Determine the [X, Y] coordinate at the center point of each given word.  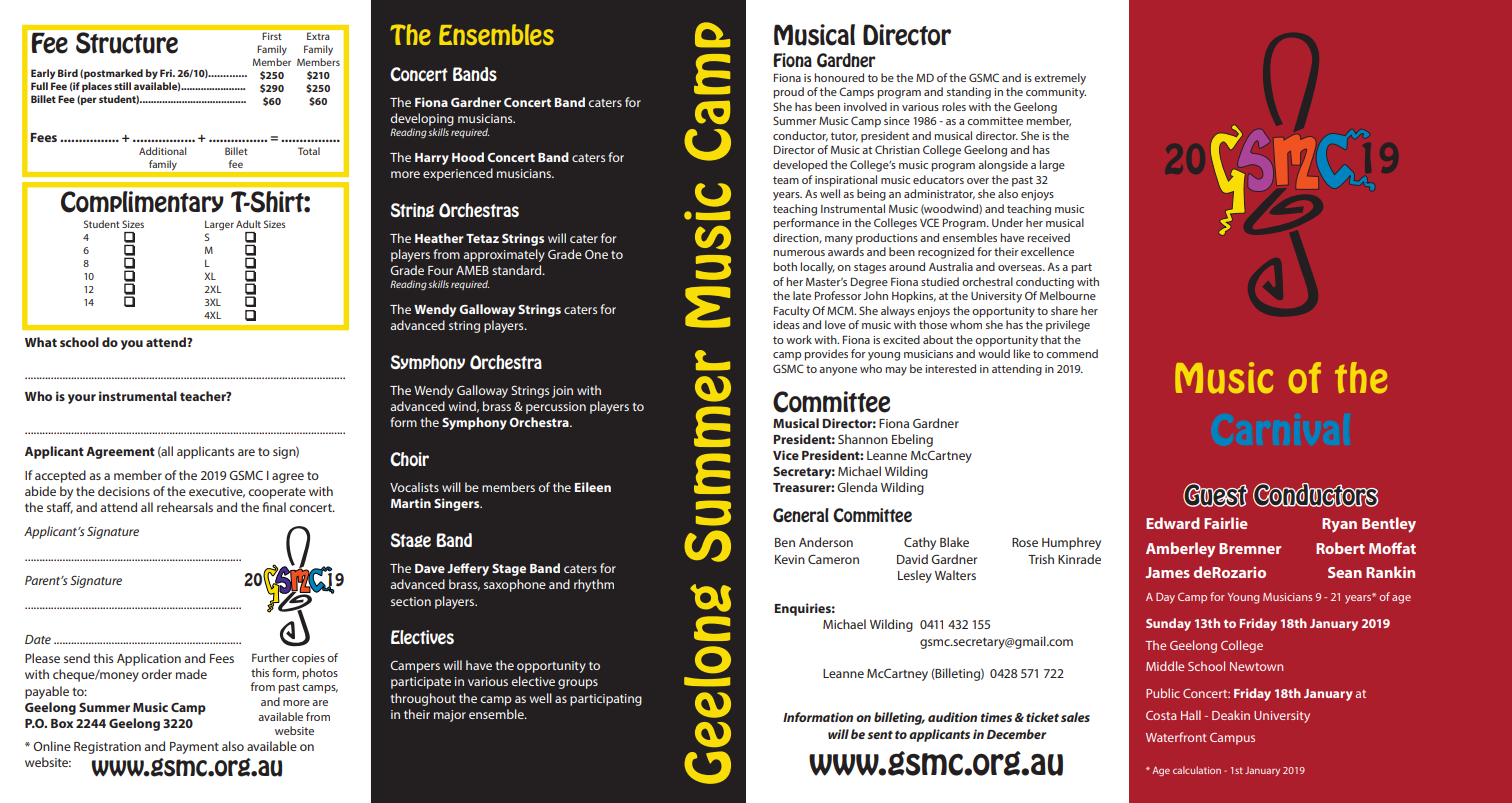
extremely [1060, 79]
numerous [799, 253]
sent [880, 735]
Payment [194, 748]
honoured [839, 77]
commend [1072, 353]
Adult [248, 224]
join [562, 392]
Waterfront [1176, 737]
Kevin [790, 559]
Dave [430, 568]
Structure [127, 42]
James [1167, 572]
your [82, 399]
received [1048, 237]
